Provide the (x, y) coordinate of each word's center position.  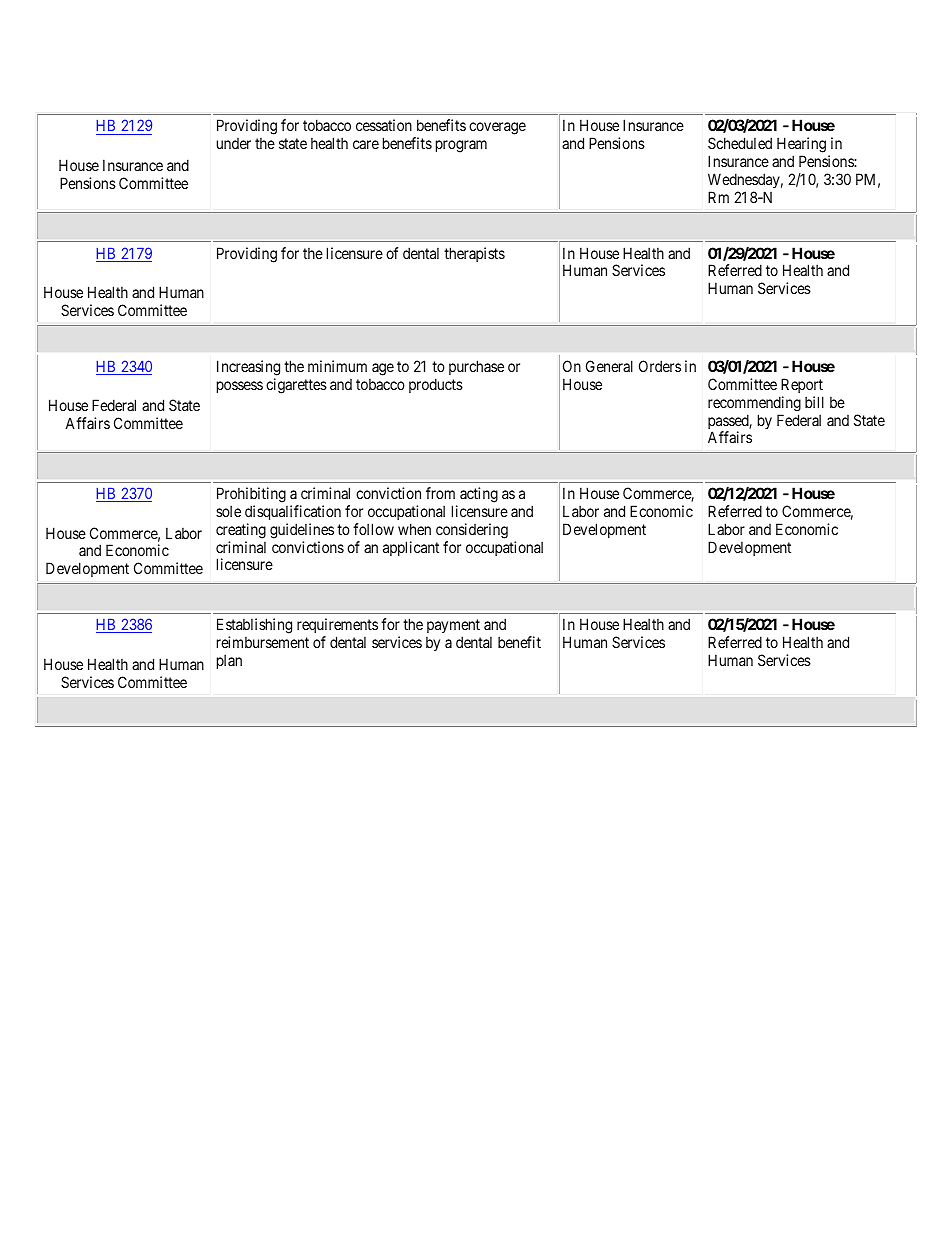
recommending (754, 403)
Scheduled (740, 143)
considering (472, 531)
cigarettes (296, 386)
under (234, 143)
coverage (497, 128)
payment (453, 626)
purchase (476, 367)
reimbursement (263, 642)
